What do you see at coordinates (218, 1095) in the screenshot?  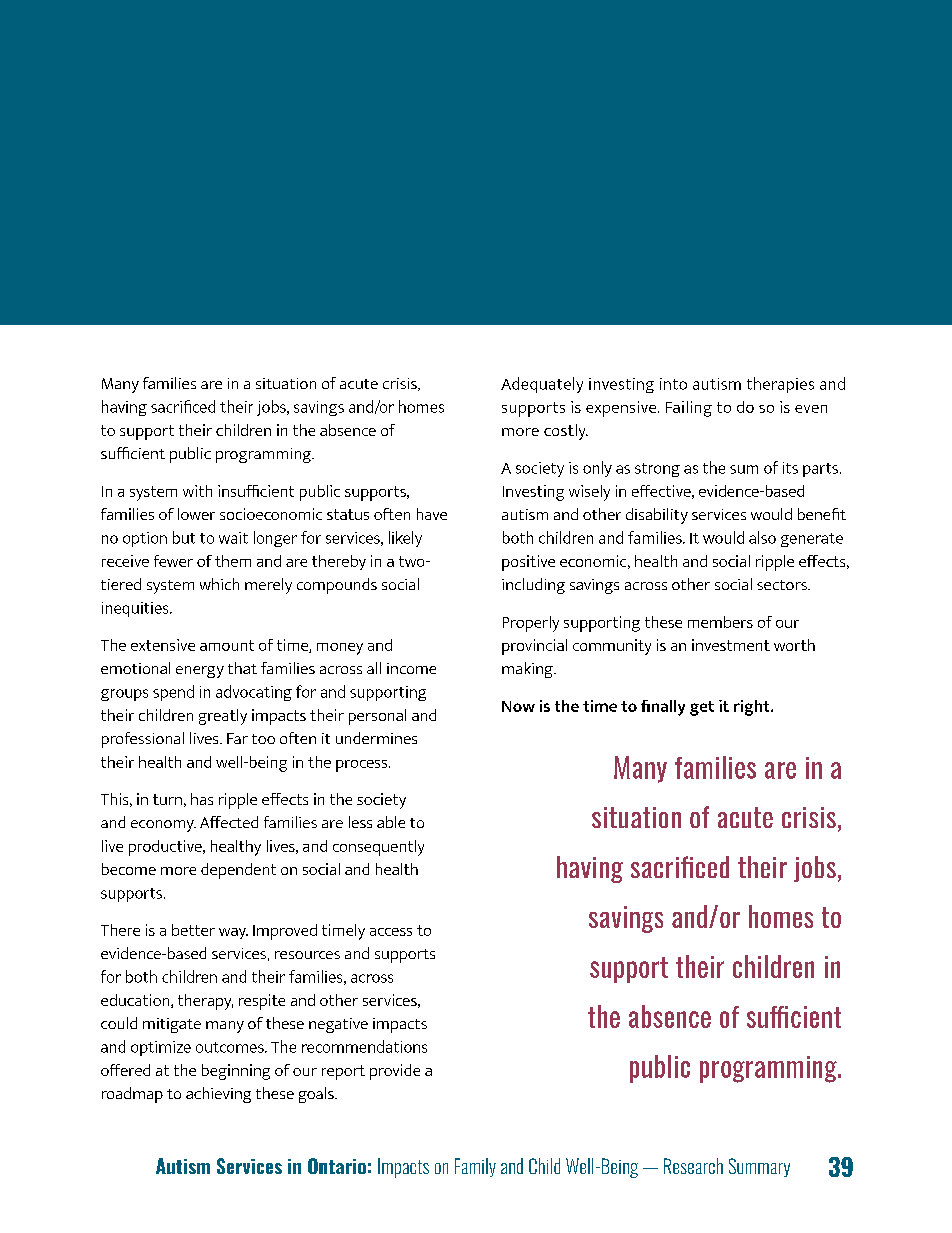 I see `achieving` at bounding box center [218, 1095].
